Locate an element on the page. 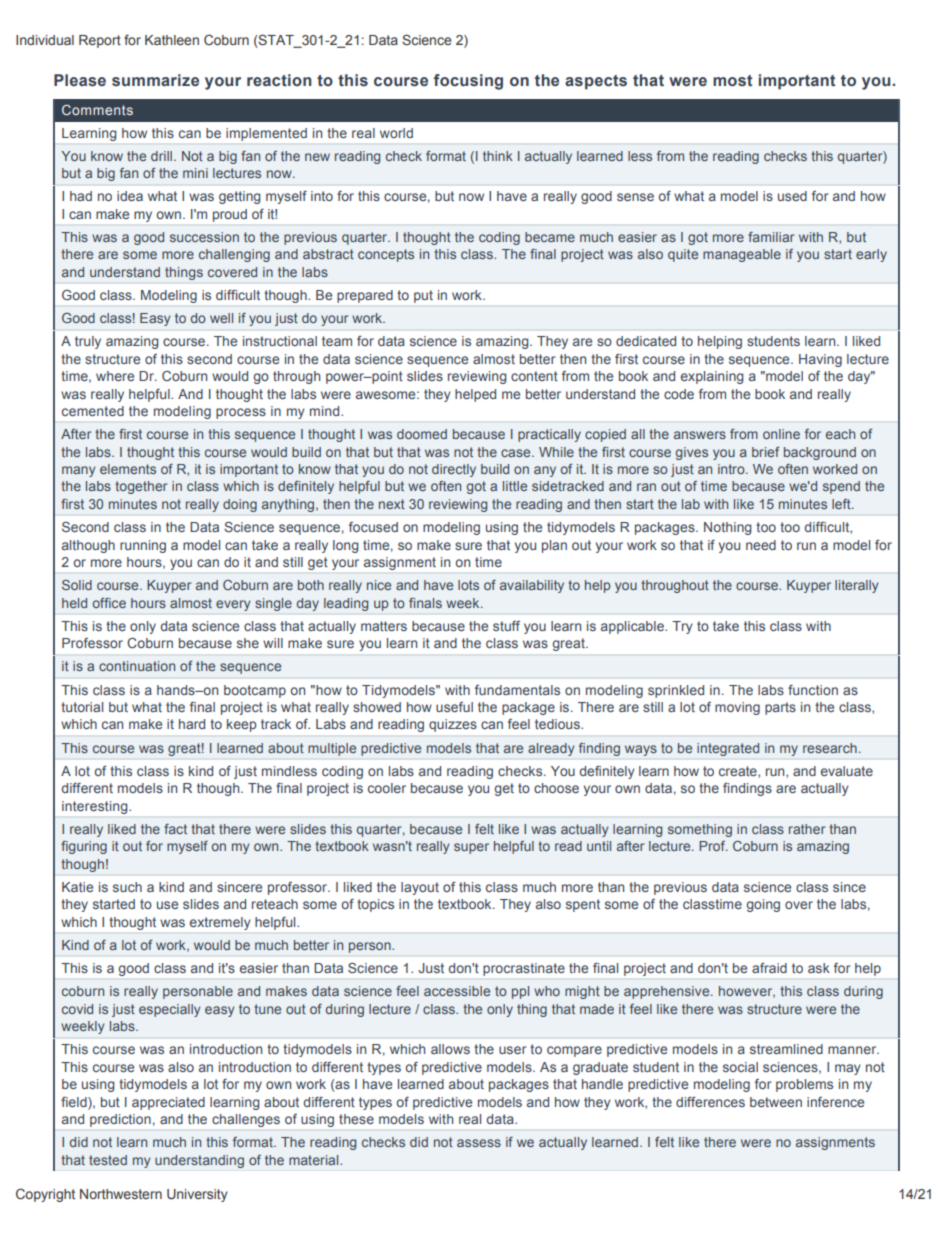 This image has width=952, height=1233. interesting is located at coordinates (96, 807).
